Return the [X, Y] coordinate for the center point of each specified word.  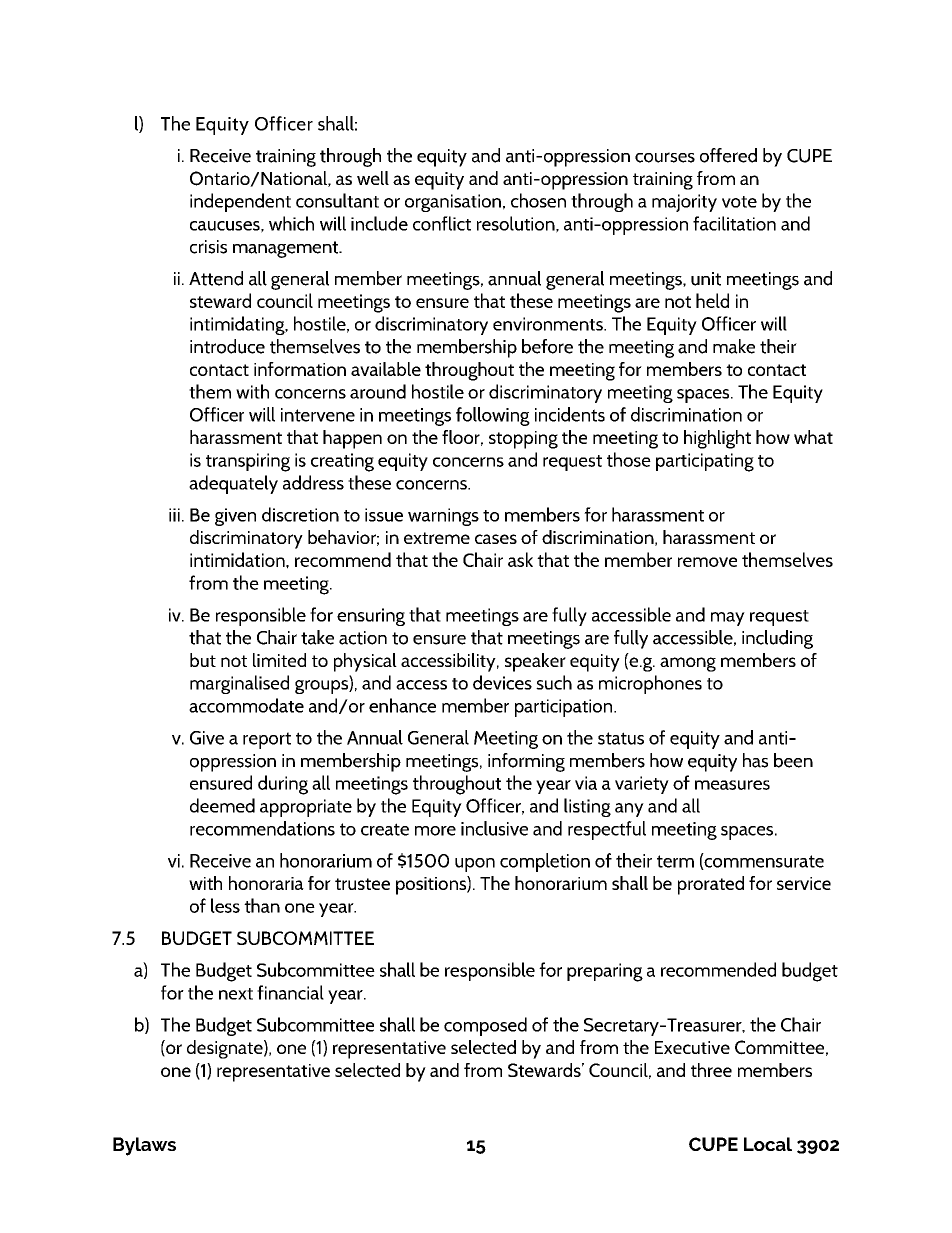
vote [739, 202]
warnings [443, 517]
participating [705, 462]
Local [768, 1144]
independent [240, 202]
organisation [453, 203]
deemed [222, 805]
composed [485, 1026]
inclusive [494, 828]
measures [732, 785]
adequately [233, 484]
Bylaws [144, 1146]
